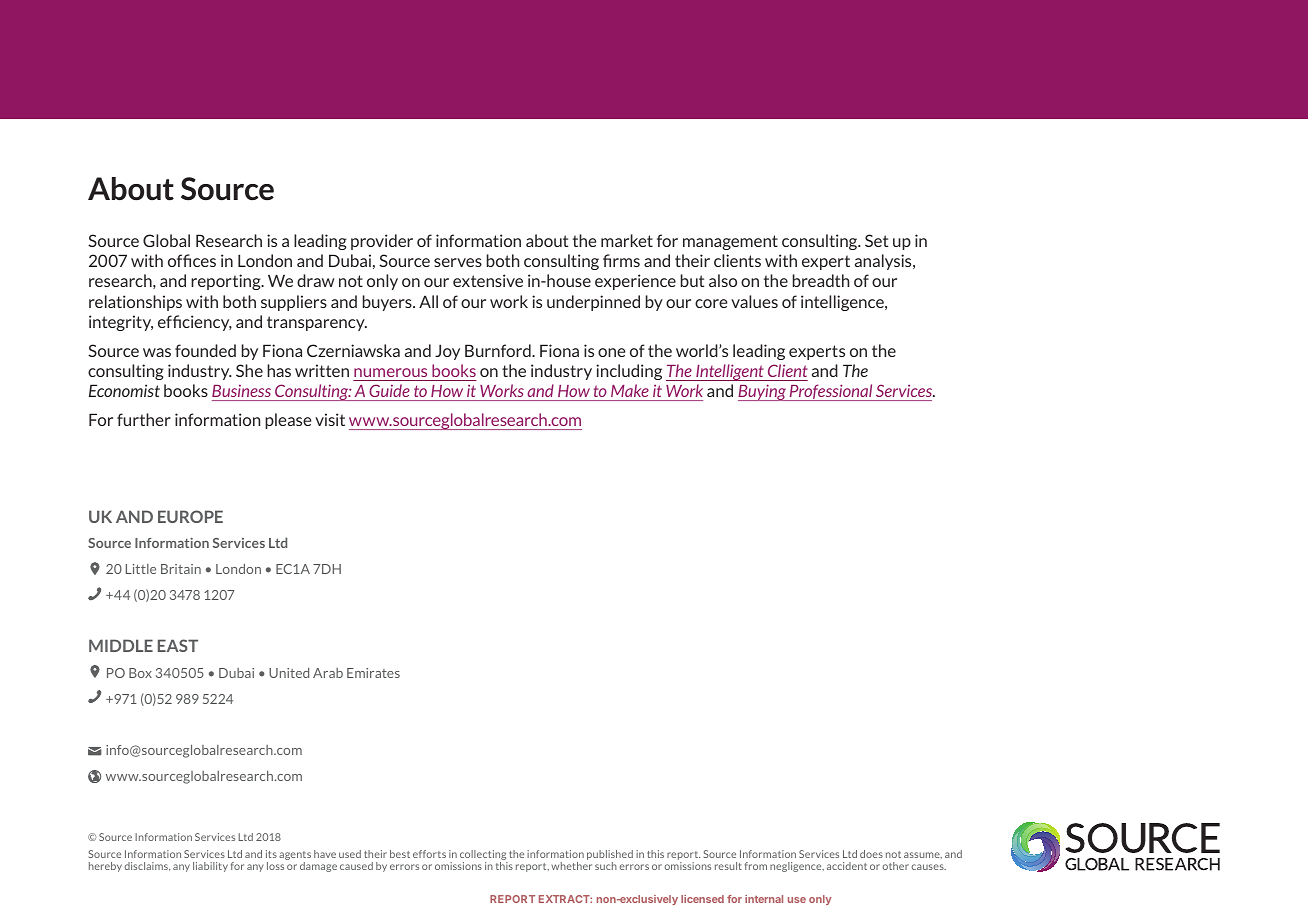 This screenshot has height=924, width=1308. Describe the element at coordinates (190, 516) in the screenshot. I see `EUROPE` at that location.
